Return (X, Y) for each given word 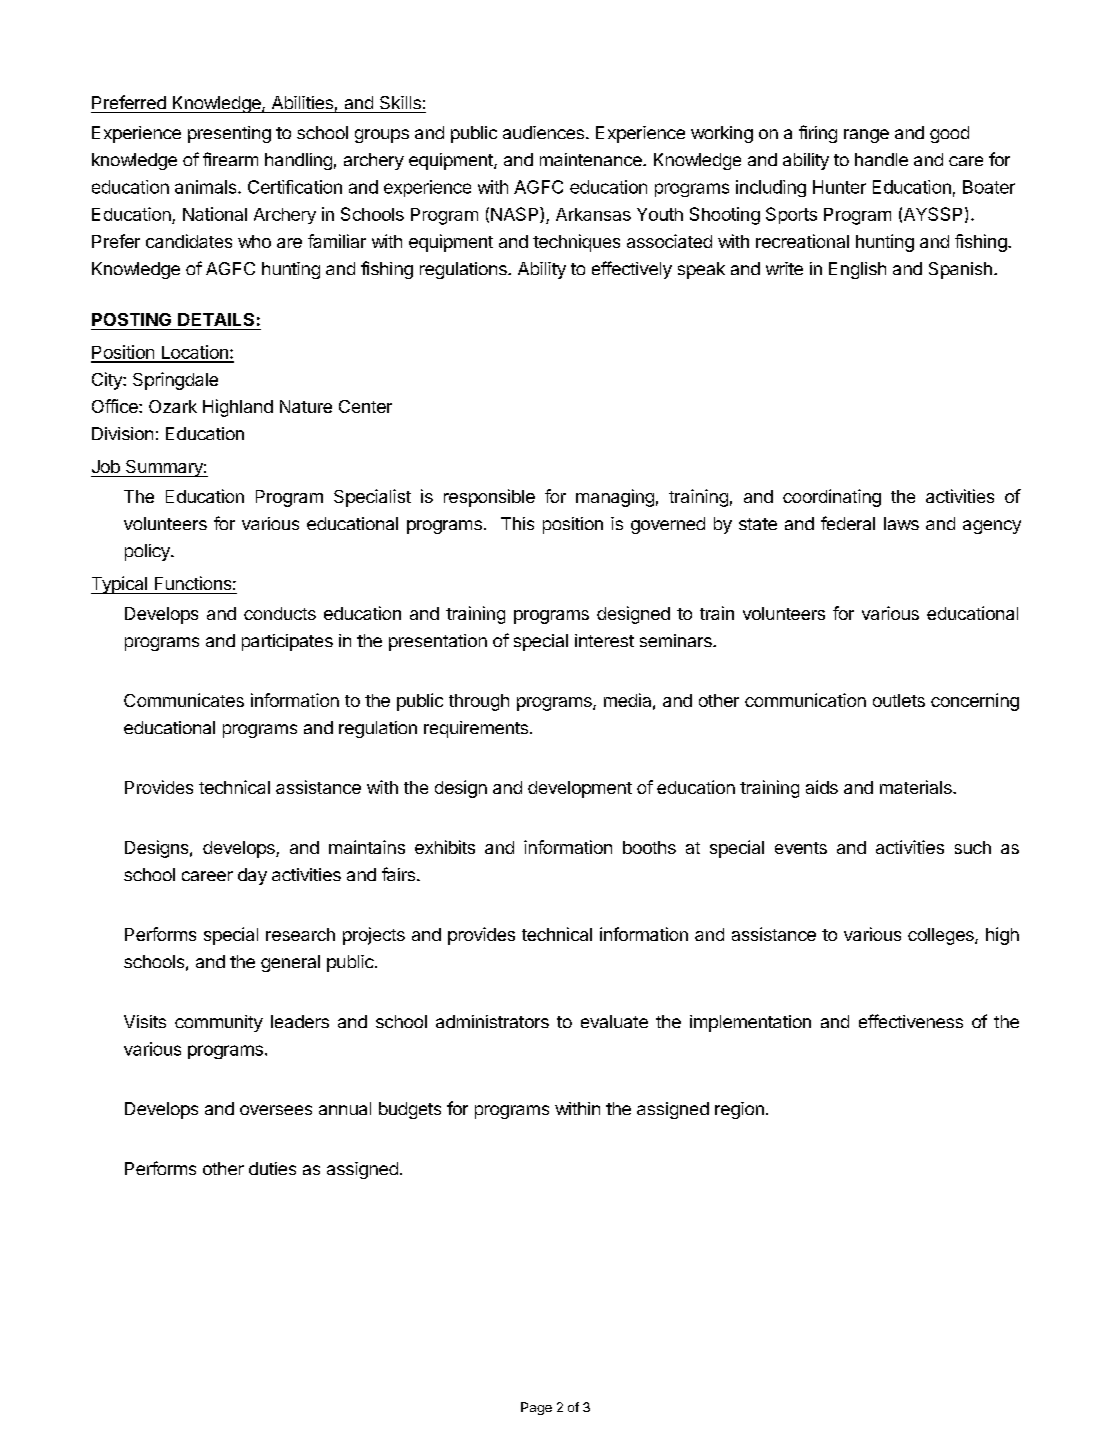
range (866, 136)
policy (148, 552)
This (517, 523)
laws (901, 523)
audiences (543, 132)
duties (272, 1168)
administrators (492, 1021)
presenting (229, 134)
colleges (942, 936)
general (290, 963)
